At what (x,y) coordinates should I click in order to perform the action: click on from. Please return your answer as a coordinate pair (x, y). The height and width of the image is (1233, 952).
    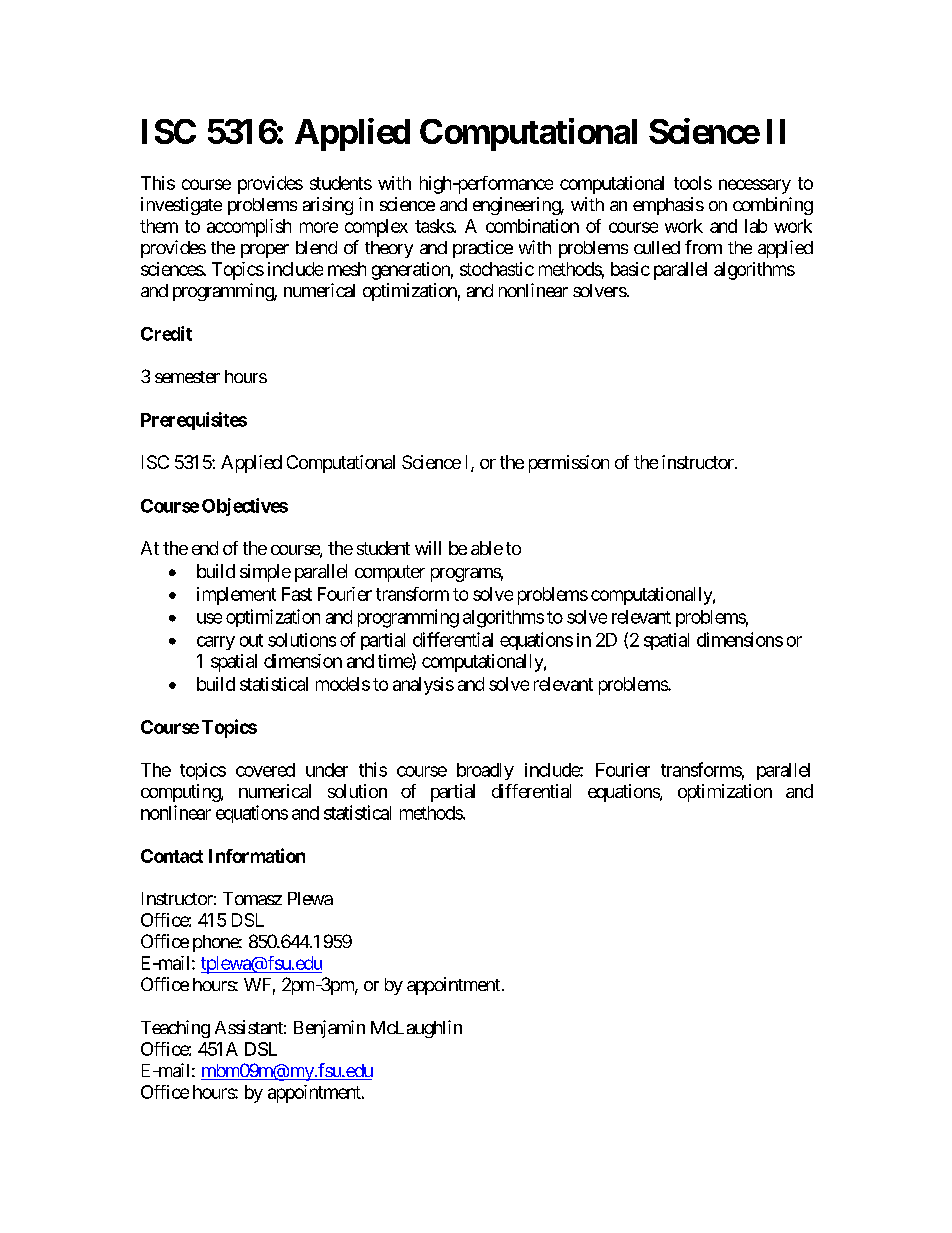
    Looking at the image, I should click on (703, 247).
